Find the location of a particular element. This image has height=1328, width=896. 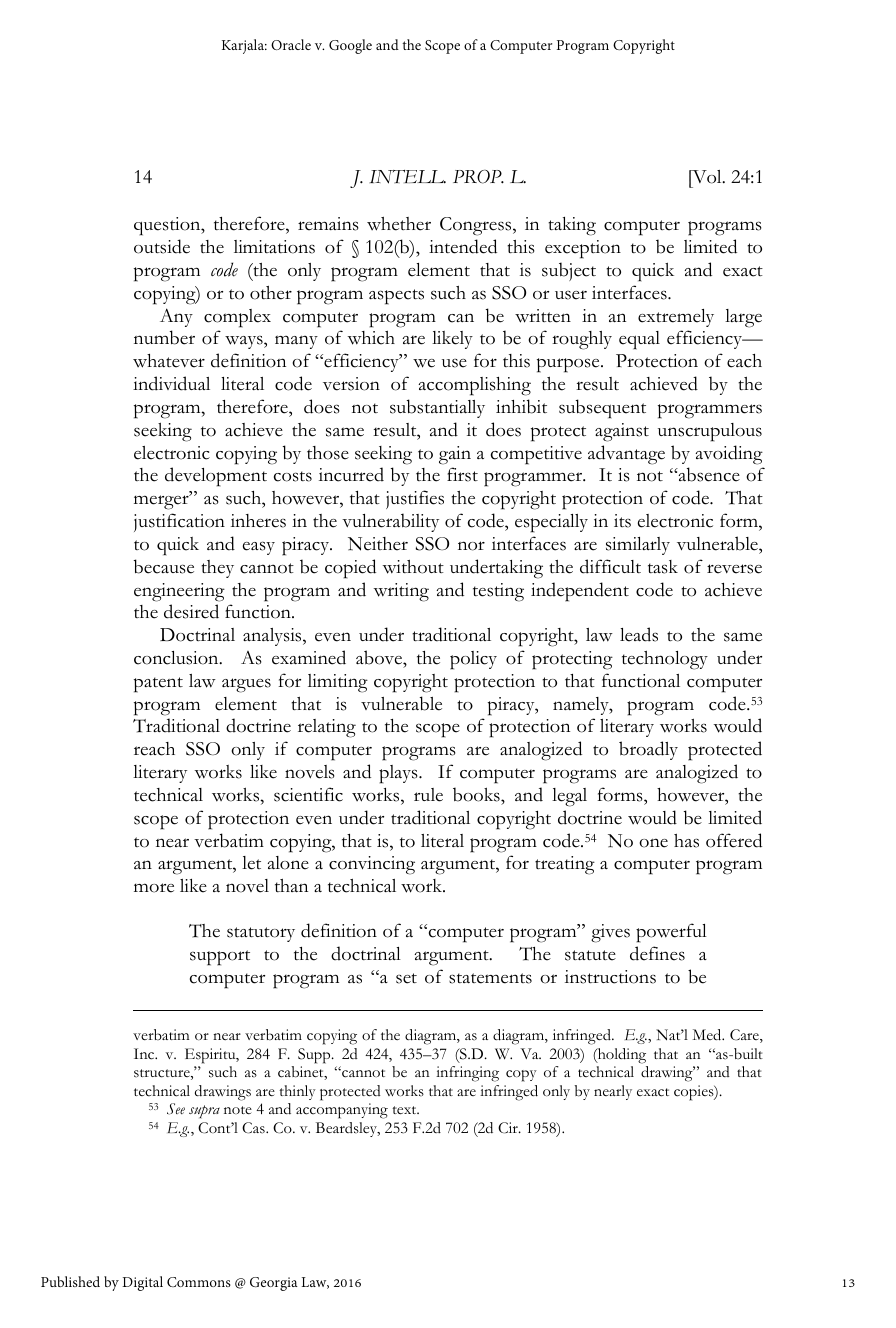

Oracle is located at coordinates (291, 44).
